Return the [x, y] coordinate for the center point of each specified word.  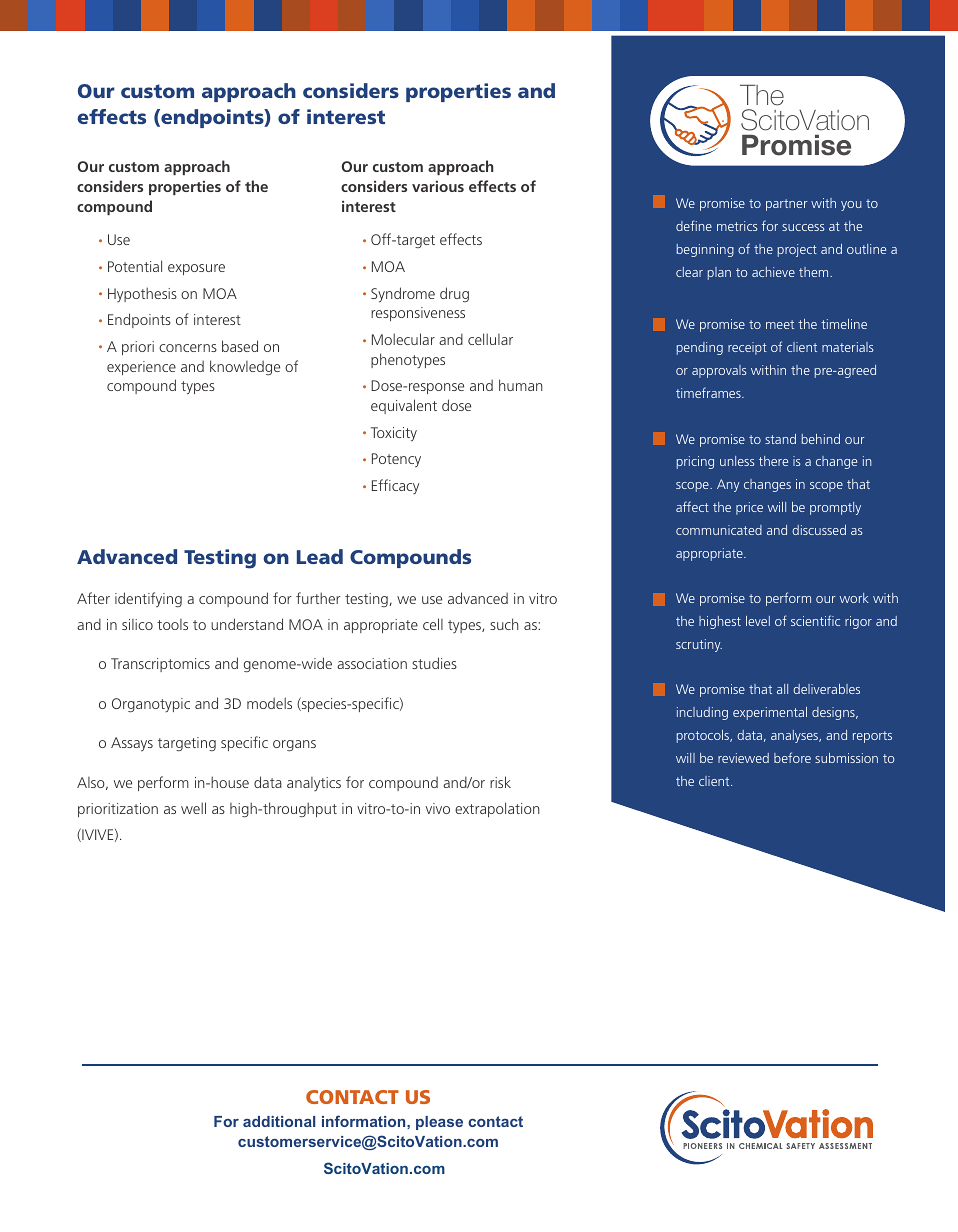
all [782, 689]
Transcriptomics [160, 665]
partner [786, 205]
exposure [196, 269]
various [438, 186]
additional [279, 1121]
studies [434, 663]
